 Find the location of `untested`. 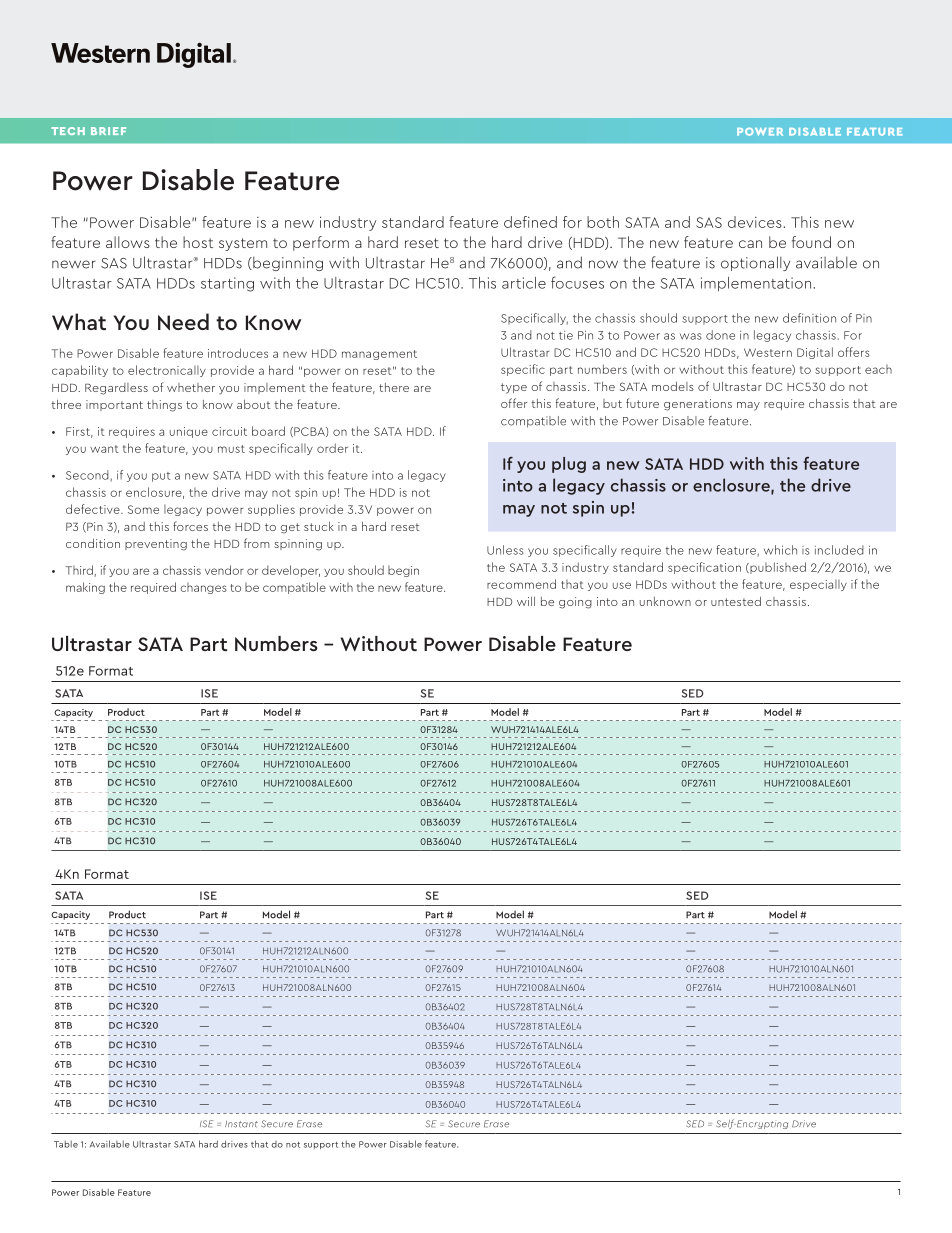

untested is located at coordinates (736, 601).
